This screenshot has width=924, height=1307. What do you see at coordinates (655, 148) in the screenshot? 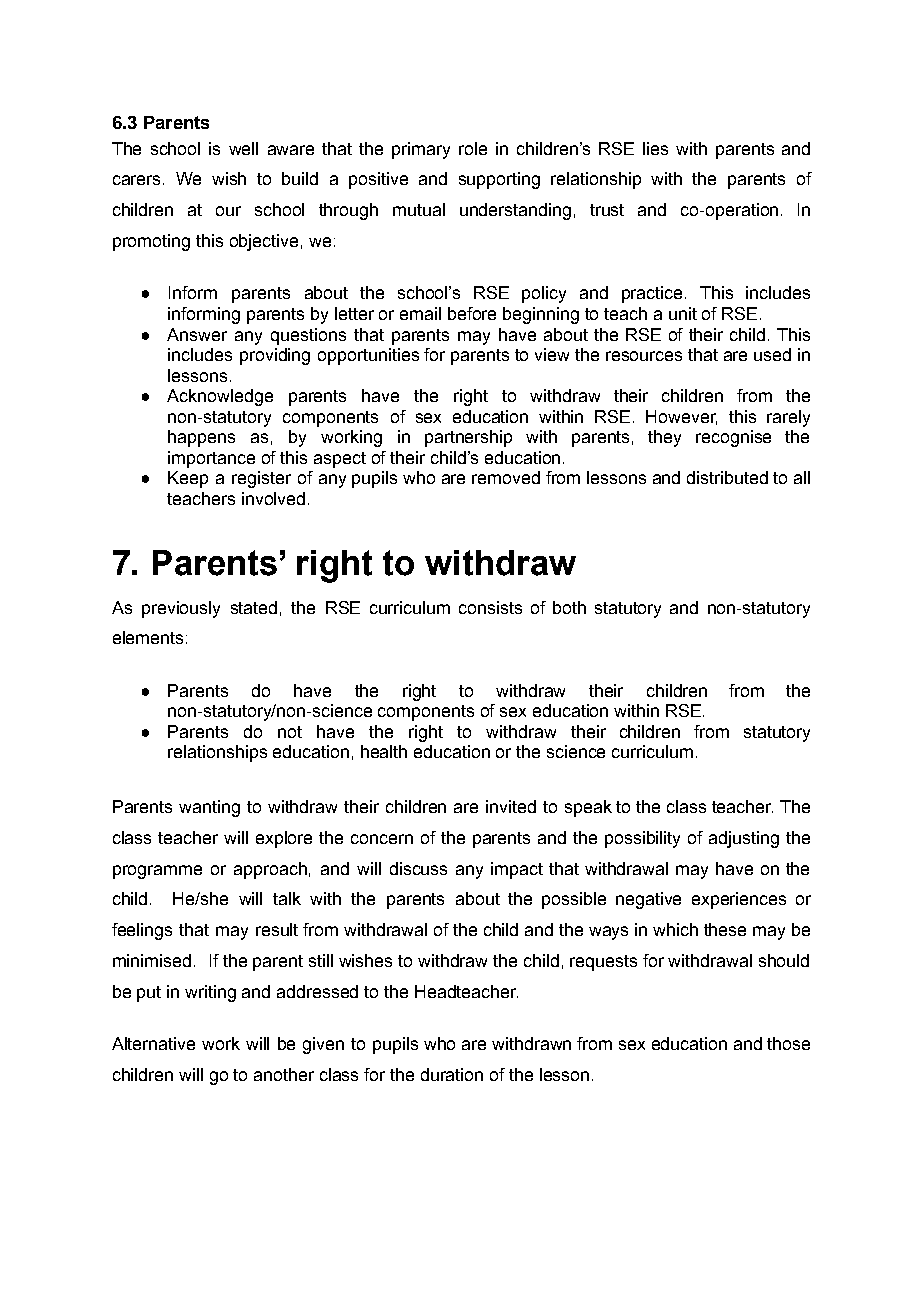
I see `lies` at bounding box center [655, 148].
